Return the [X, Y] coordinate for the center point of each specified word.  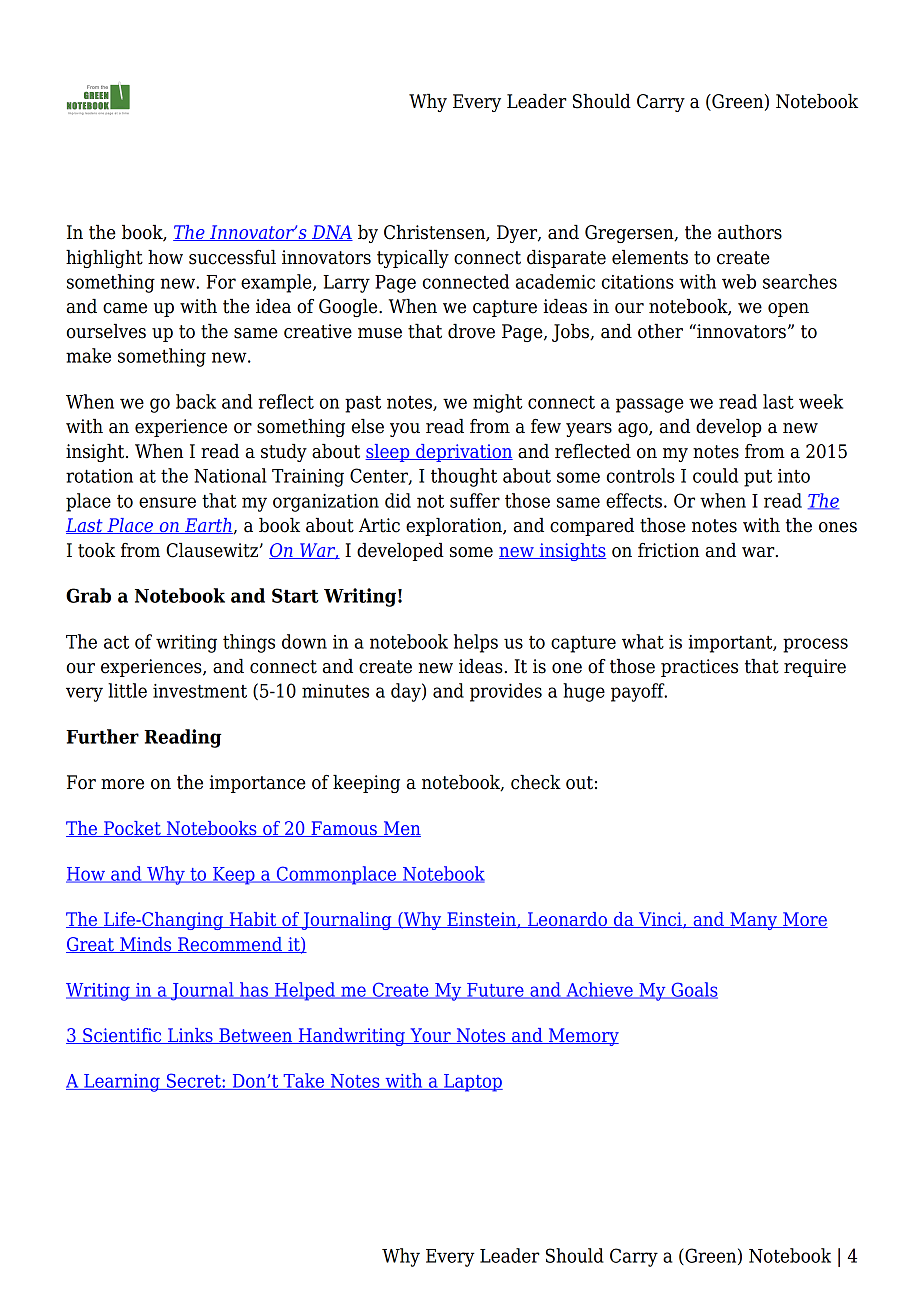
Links [190, 1036]
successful [232, 257]
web [739, 281]
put [758, 478]
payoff [639, 692]
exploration [455, 527]
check [536, 782]
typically [413, 259]
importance [257, 784]
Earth [208, 526]
